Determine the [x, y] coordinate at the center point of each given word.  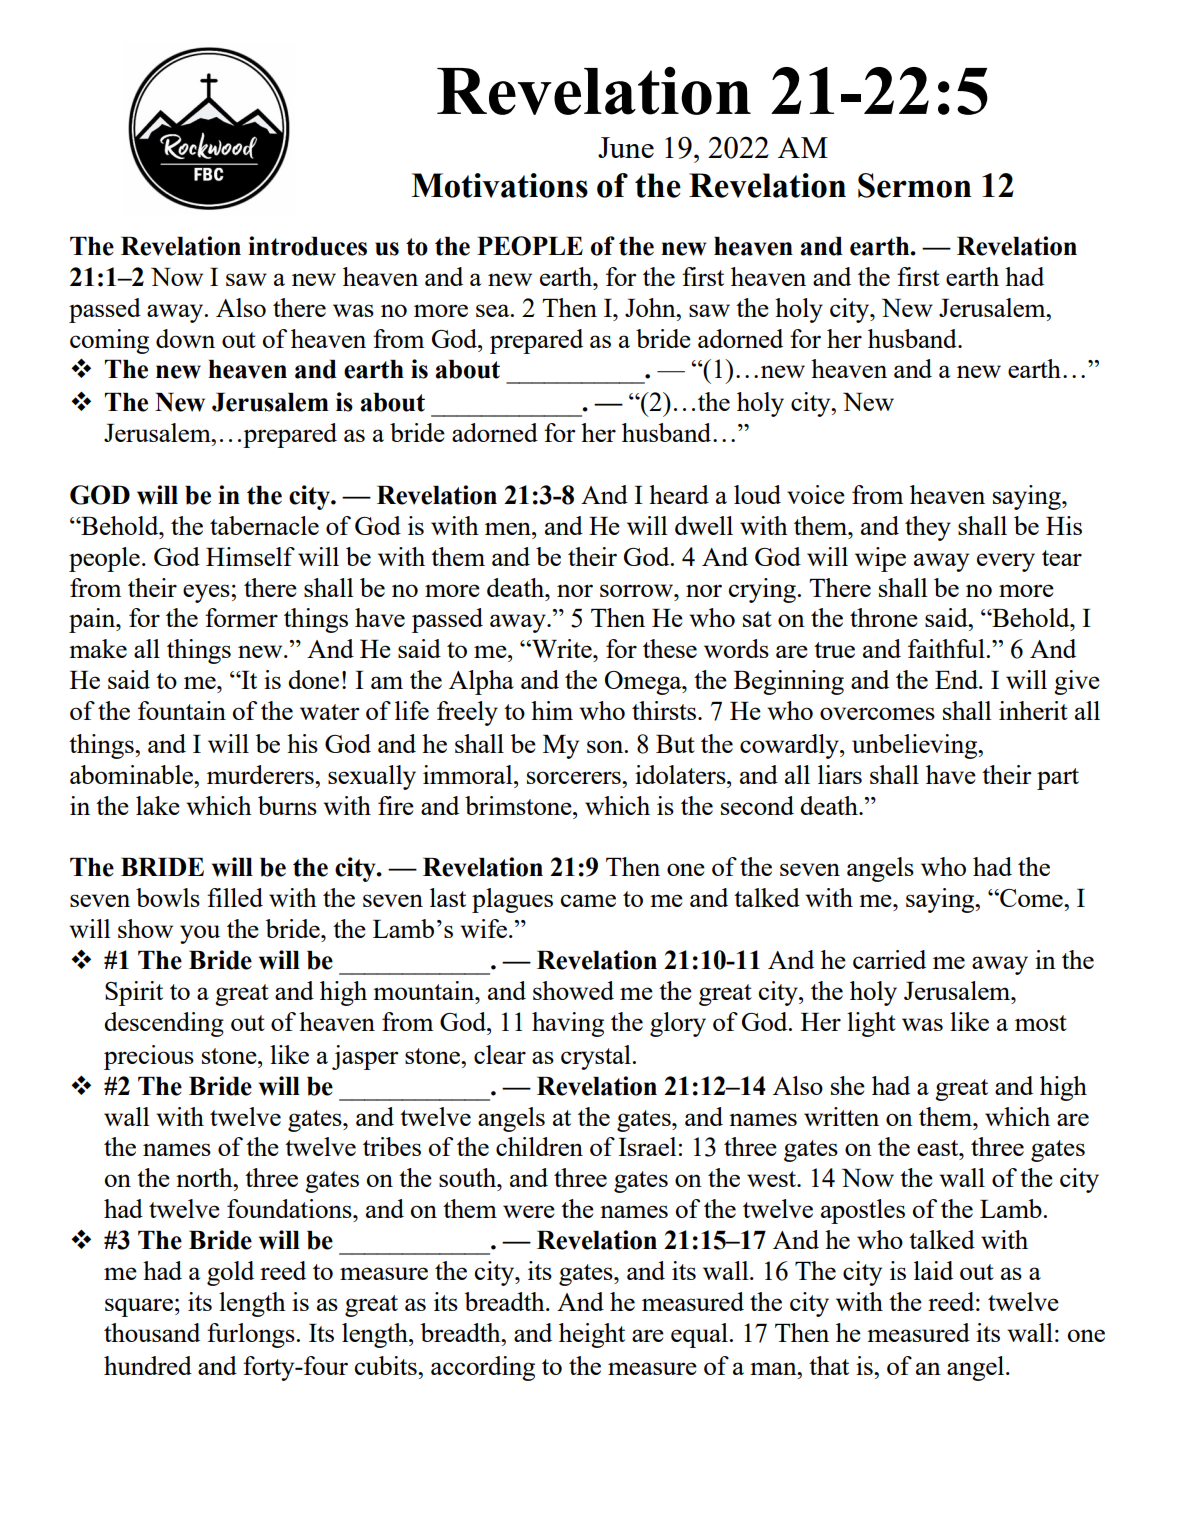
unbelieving [916, 746]
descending [164, 1024]
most [1041, 1023]
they [928, 528]
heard [679, 494]
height [592, 1335]
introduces [307, 246]
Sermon [915, 185]
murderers [261, 774]
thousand [152, 1332]
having [568, 1024]
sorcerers [575, 777]
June [626, 147]
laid [933, 1270]
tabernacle [264, 525]
